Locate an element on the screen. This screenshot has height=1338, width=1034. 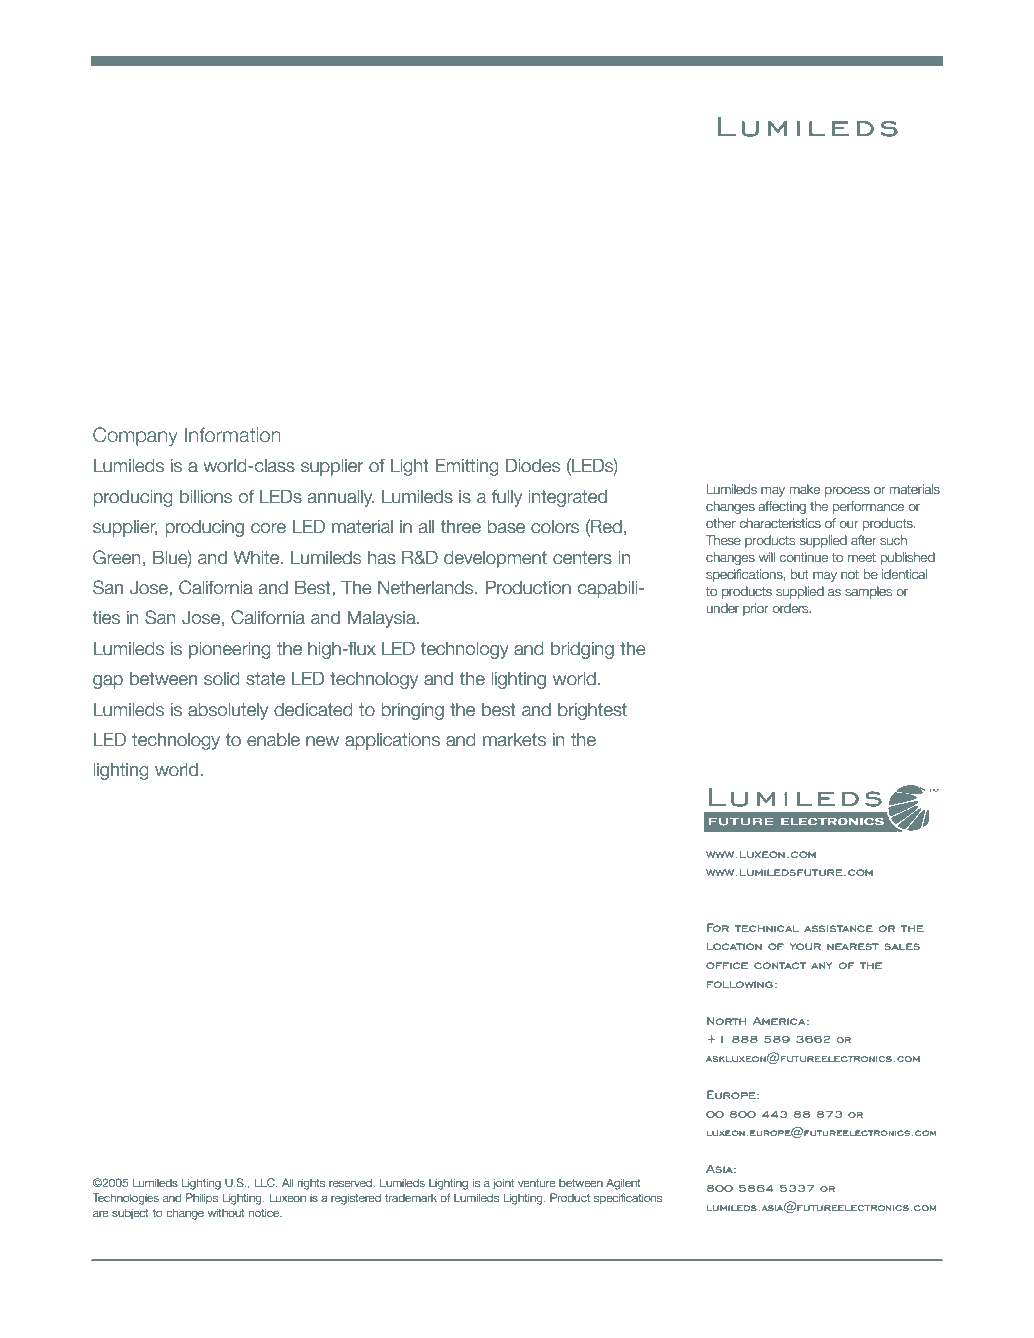
pioneering is located at coordinates (230, 650).
